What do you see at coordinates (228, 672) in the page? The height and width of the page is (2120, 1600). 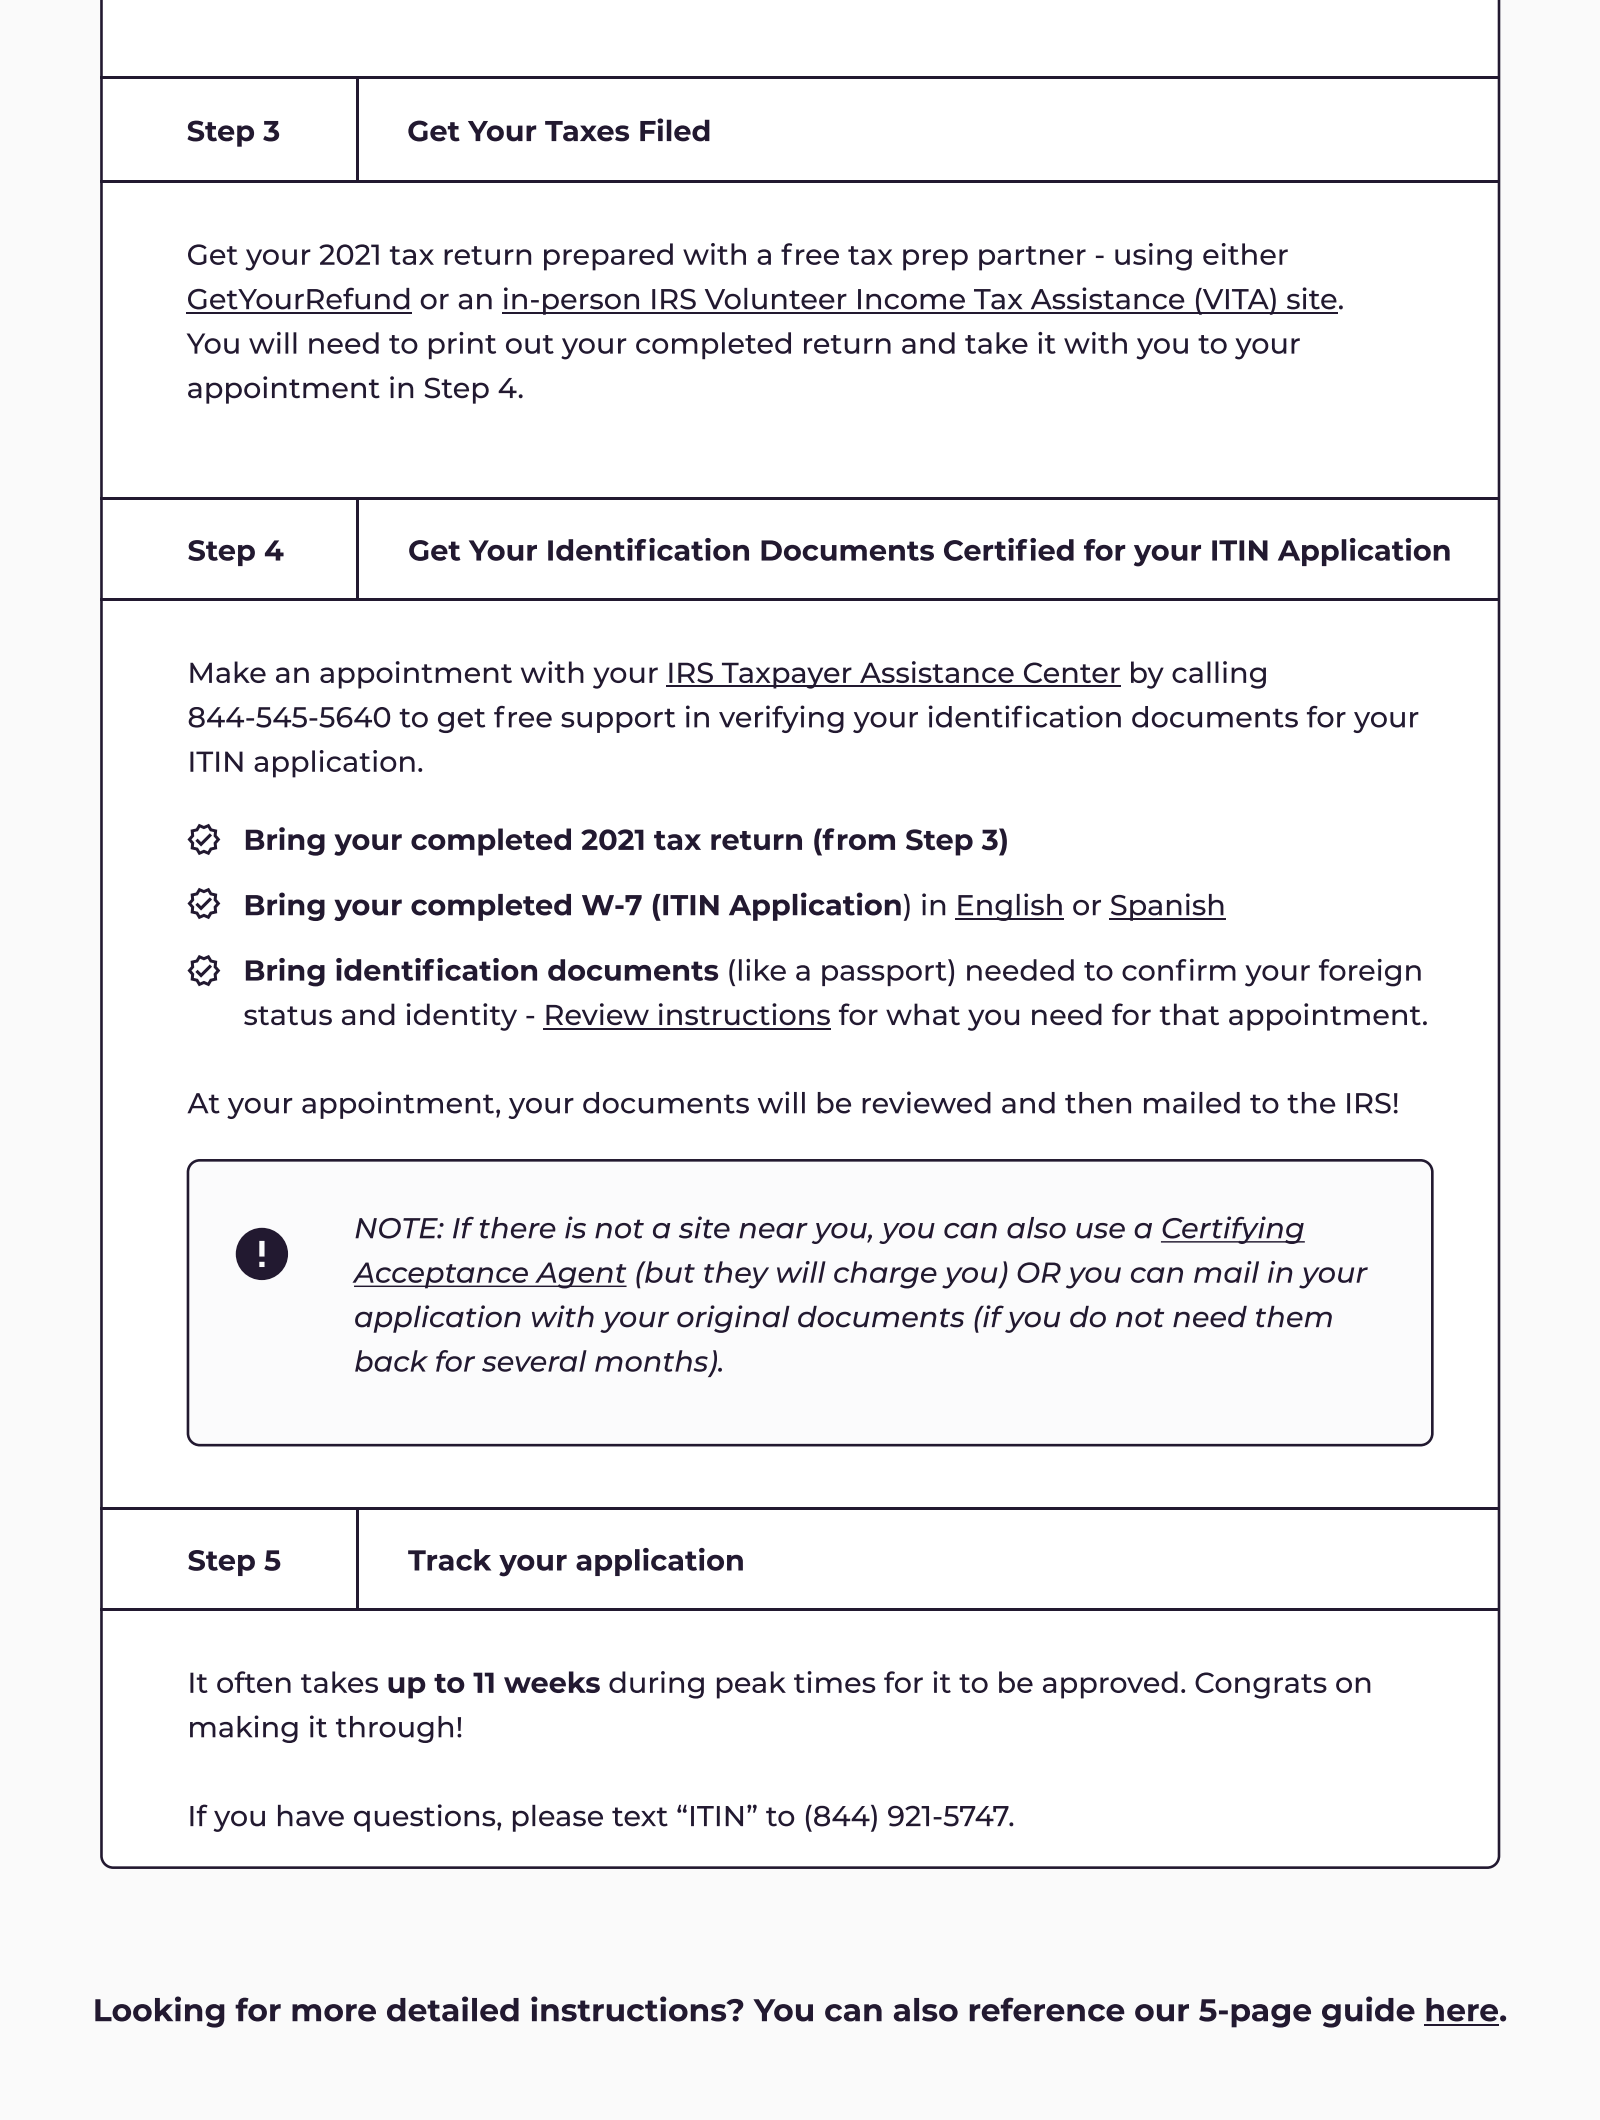 I see `Make` at bounding box center [228, 672].
